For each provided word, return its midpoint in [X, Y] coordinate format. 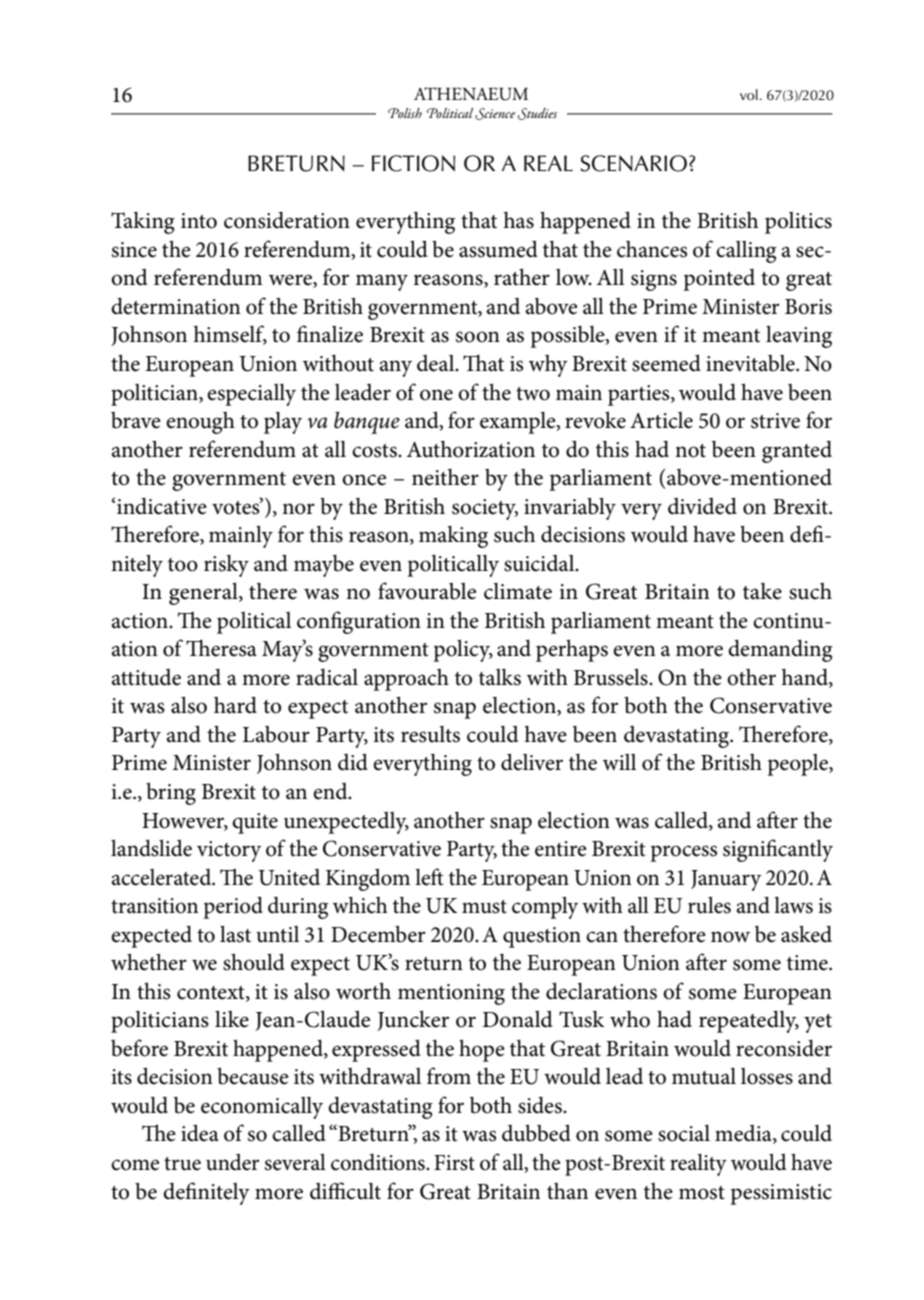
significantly [778, 850]
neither [445, 477]
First [454, 1163]
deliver [532, 762]
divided [702, 506]
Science [495, 114]
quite [255, 823]
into [199, 221]
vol [750, 94]
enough [200, 423]
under [232, 1162]
